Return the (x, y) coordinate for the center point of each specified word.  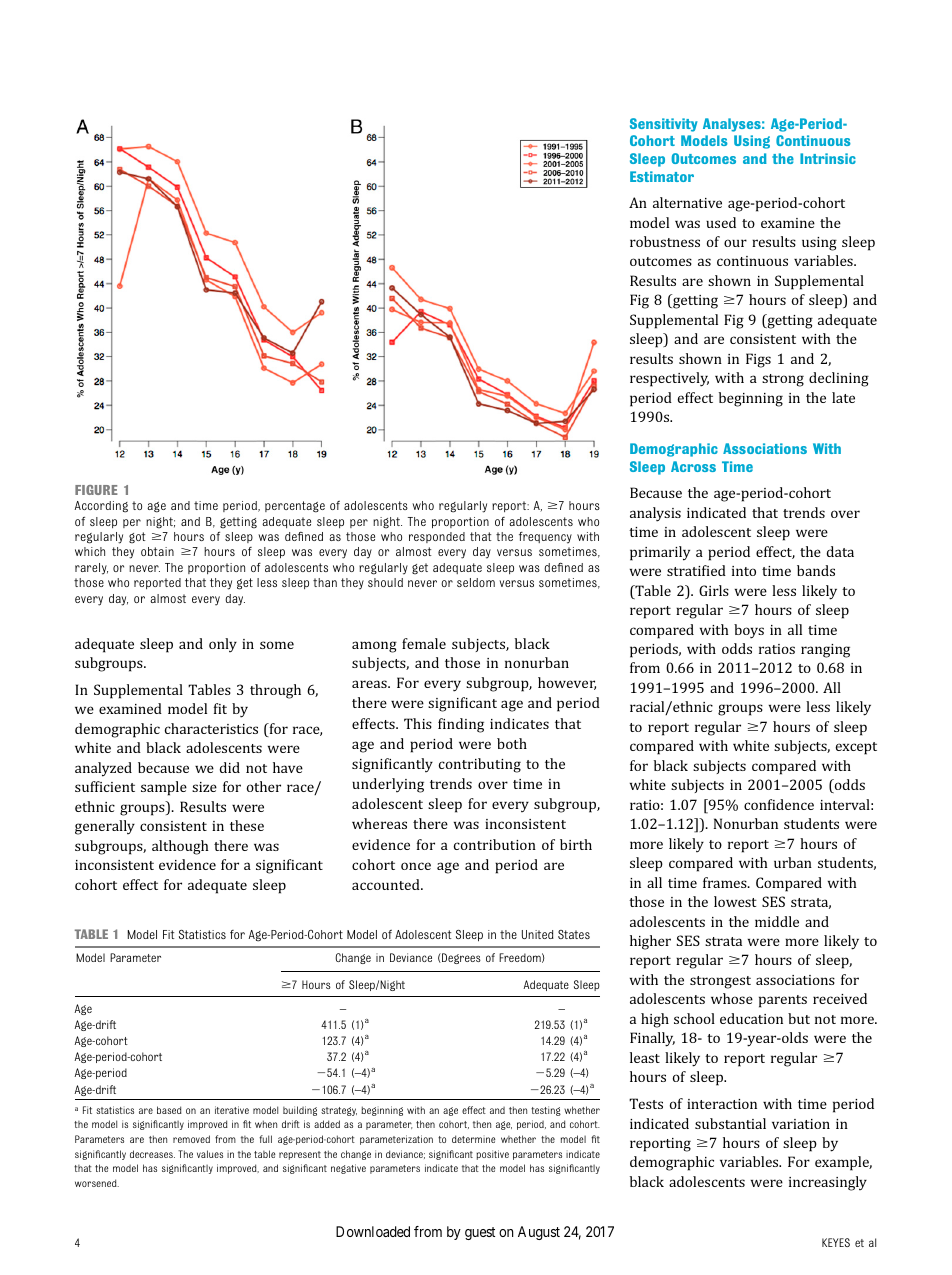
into (744, 571)
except (856, 748)
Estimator (662, 176)
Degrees (460, 958)
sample (164, 788)
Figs (758, 360)
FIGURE (96, 490)
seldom (476, 582)
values (210, 1154)
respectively (669, 379)
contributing (480, 765)
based (169, 1110)
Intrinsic (828, 158)
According (101, 507)
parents (783, 1001)
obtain (157, 551)
